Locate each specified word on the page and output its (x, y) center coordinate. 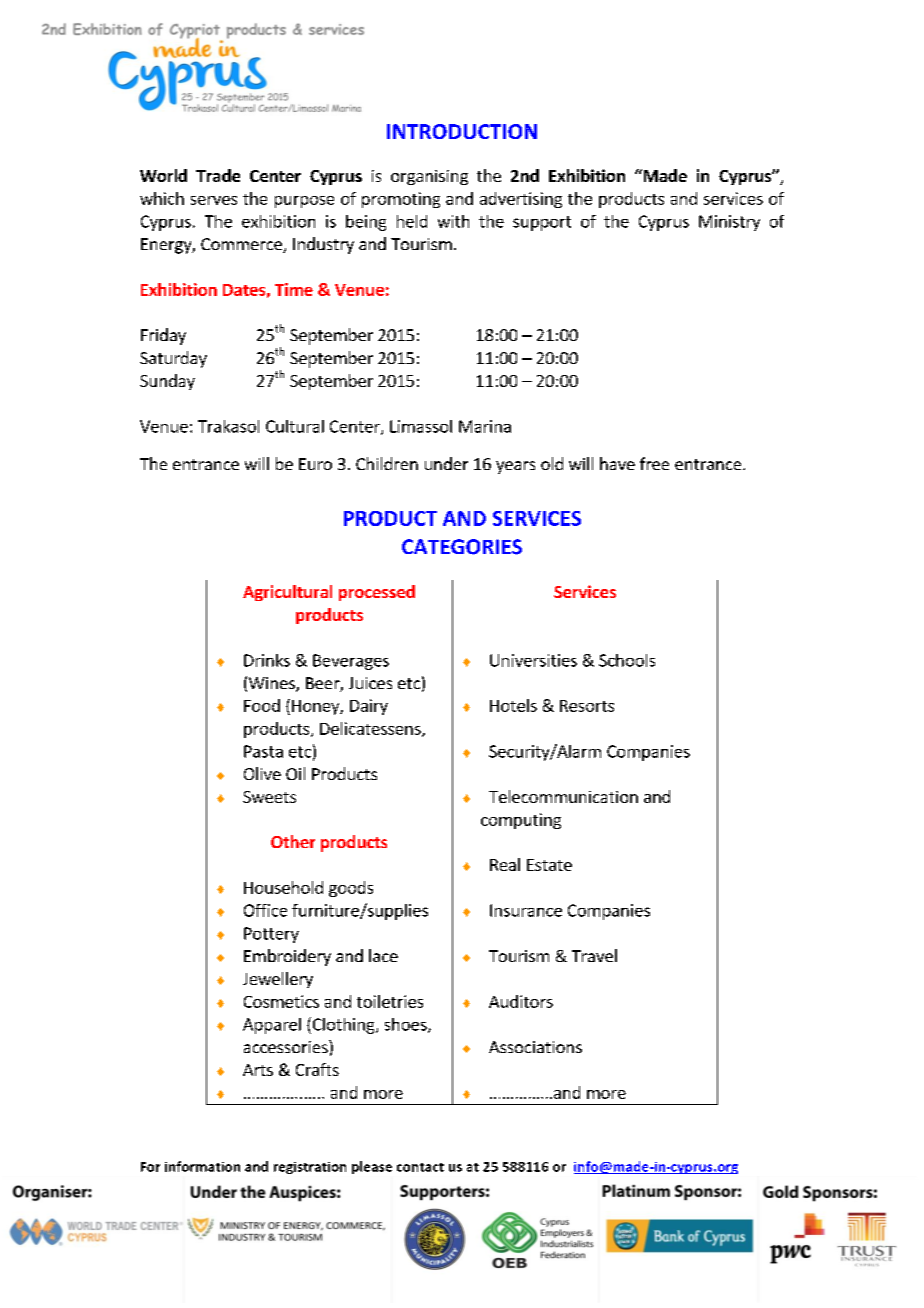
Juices (370, 683)
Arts (258, 1070)
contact (420, 1167)
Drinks (267, 660)
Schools (627, 660)
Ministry (729, 223)
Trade (218, 175)
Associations (535, 1047)
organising (429, 177)
